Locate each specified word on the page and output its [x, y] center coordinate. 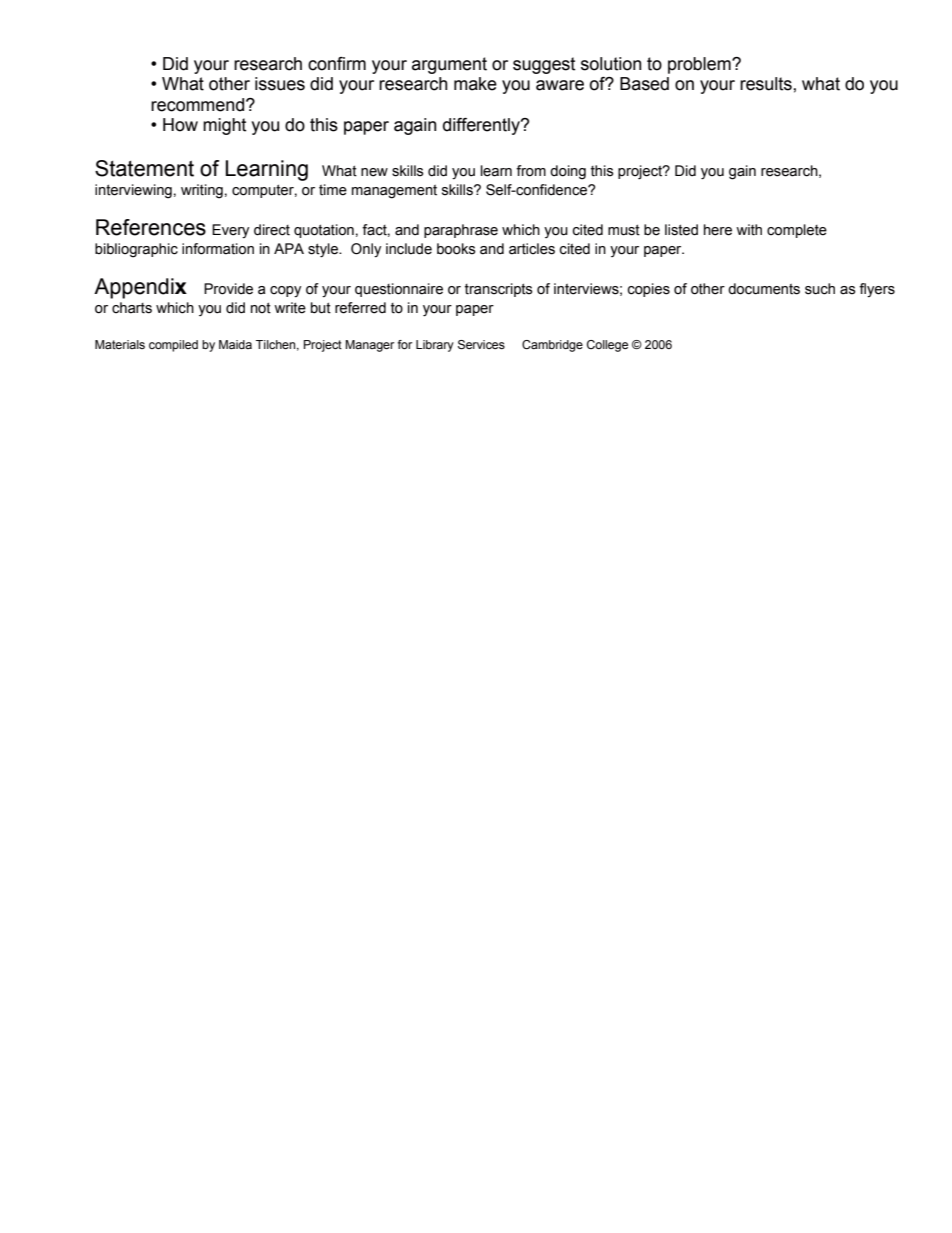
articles [532, 249]
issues [280, 84]
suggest [544, 65]
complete [797, 231]
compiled [173, 346]
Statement [144, 168]
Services [481, 345]
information [218, 249]
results [766, 84]
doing [568, 172]
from [531, 171]
